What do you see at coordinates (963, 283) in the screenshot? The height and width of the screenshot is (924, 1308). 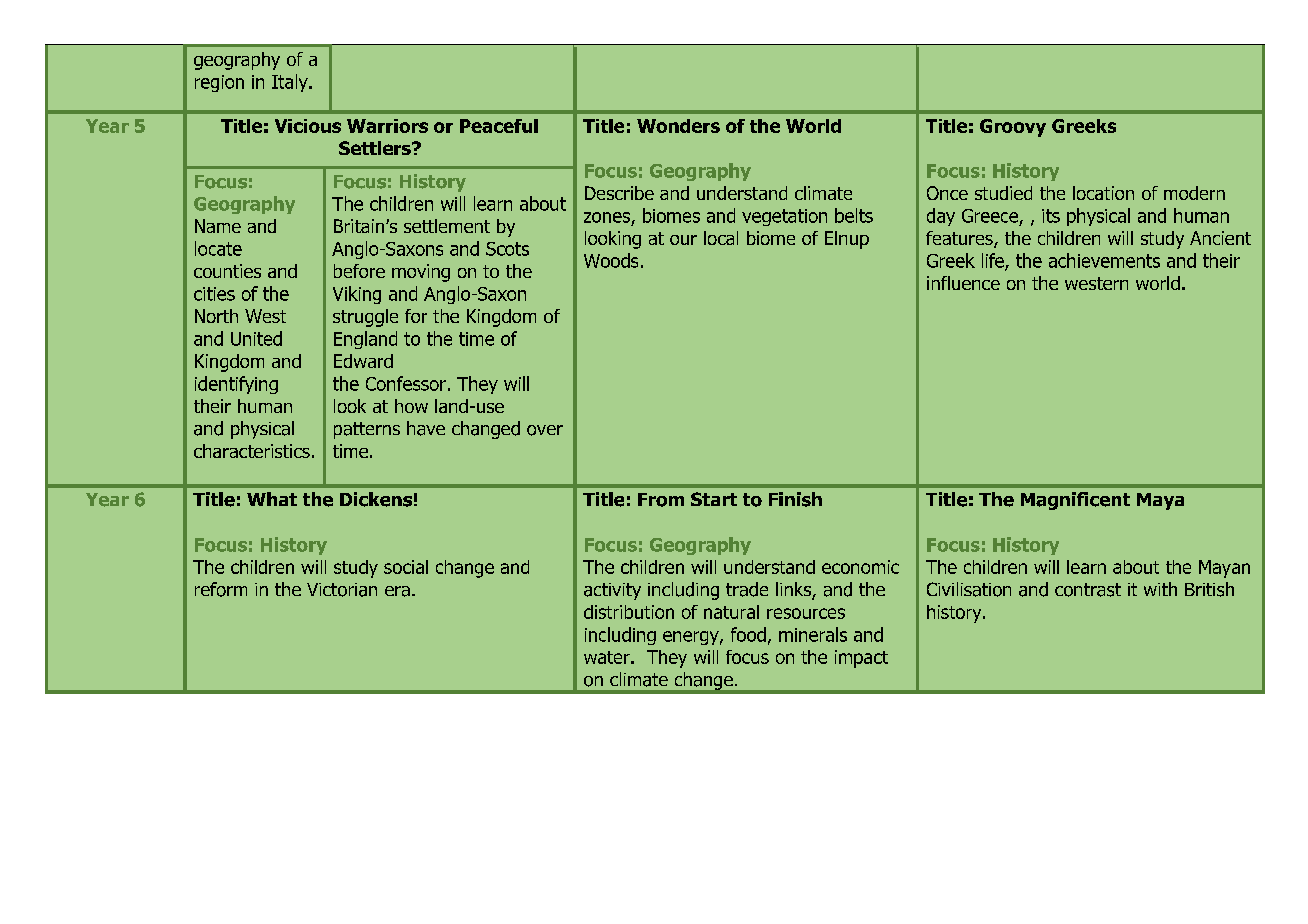 I see `influence` at bounding box center [963, 283].
